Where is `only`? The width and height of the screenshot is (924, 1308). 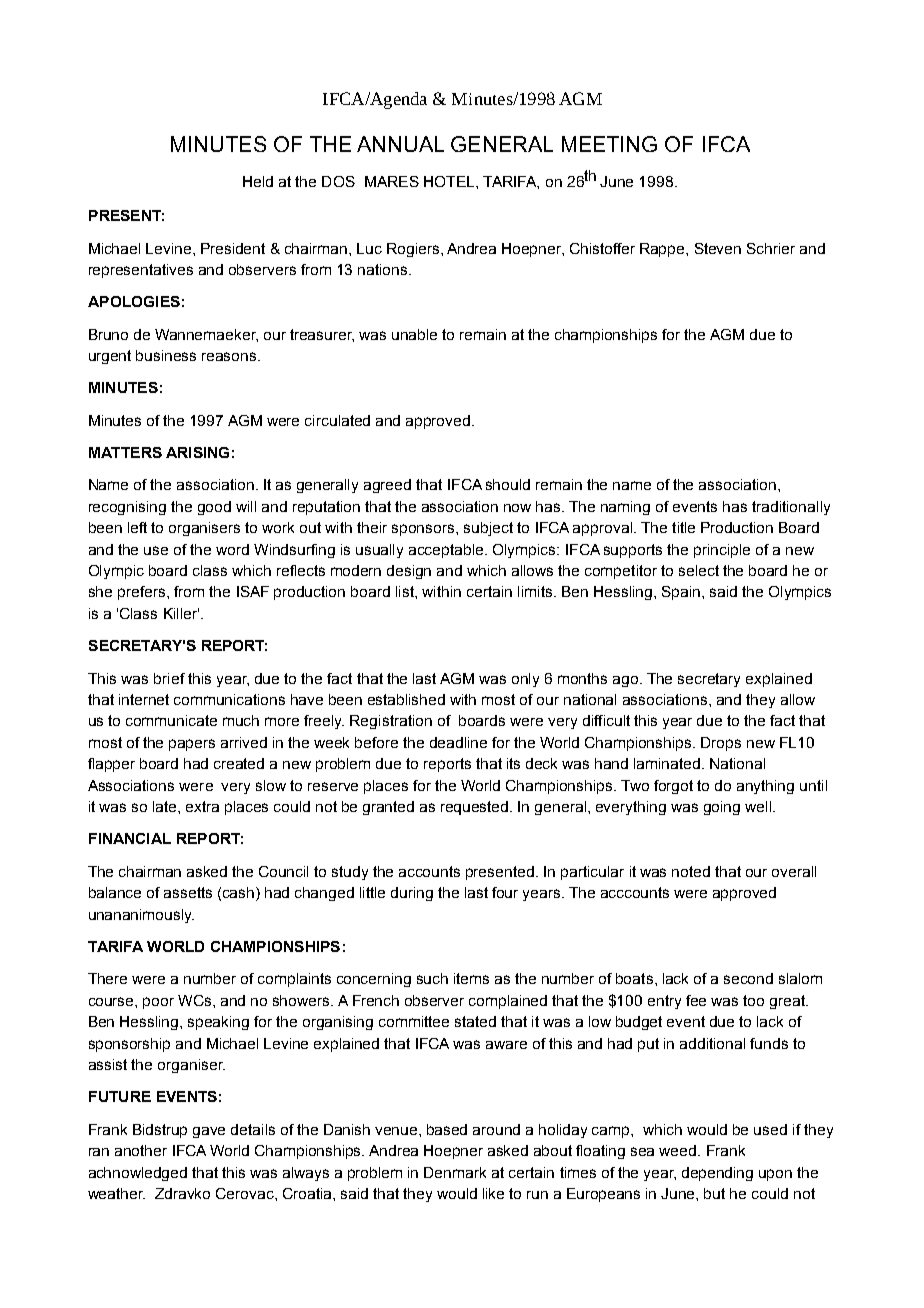
only is located at coordinates (525, 680).
